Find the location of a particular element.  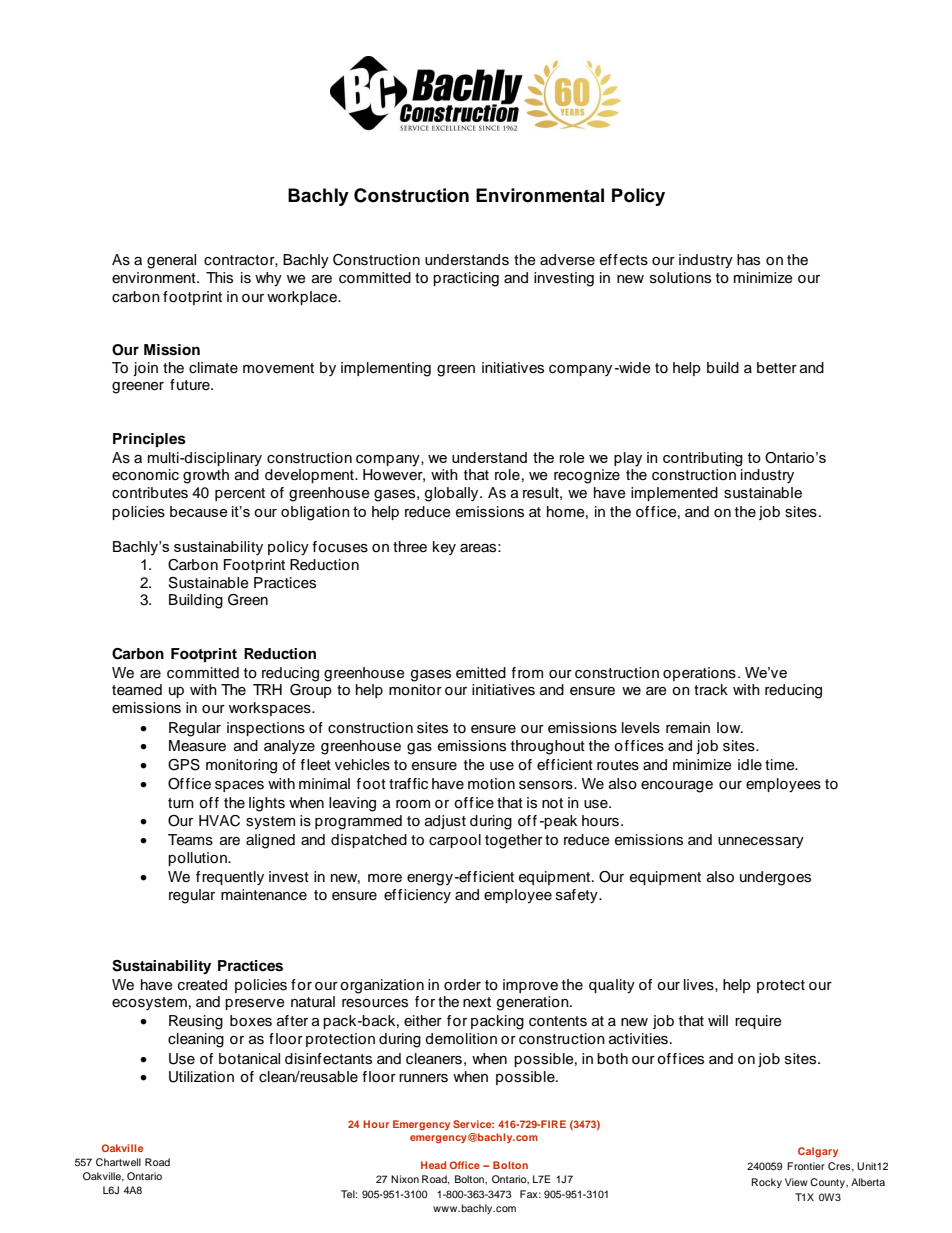

Head is located at coordinates (433, 1165).
